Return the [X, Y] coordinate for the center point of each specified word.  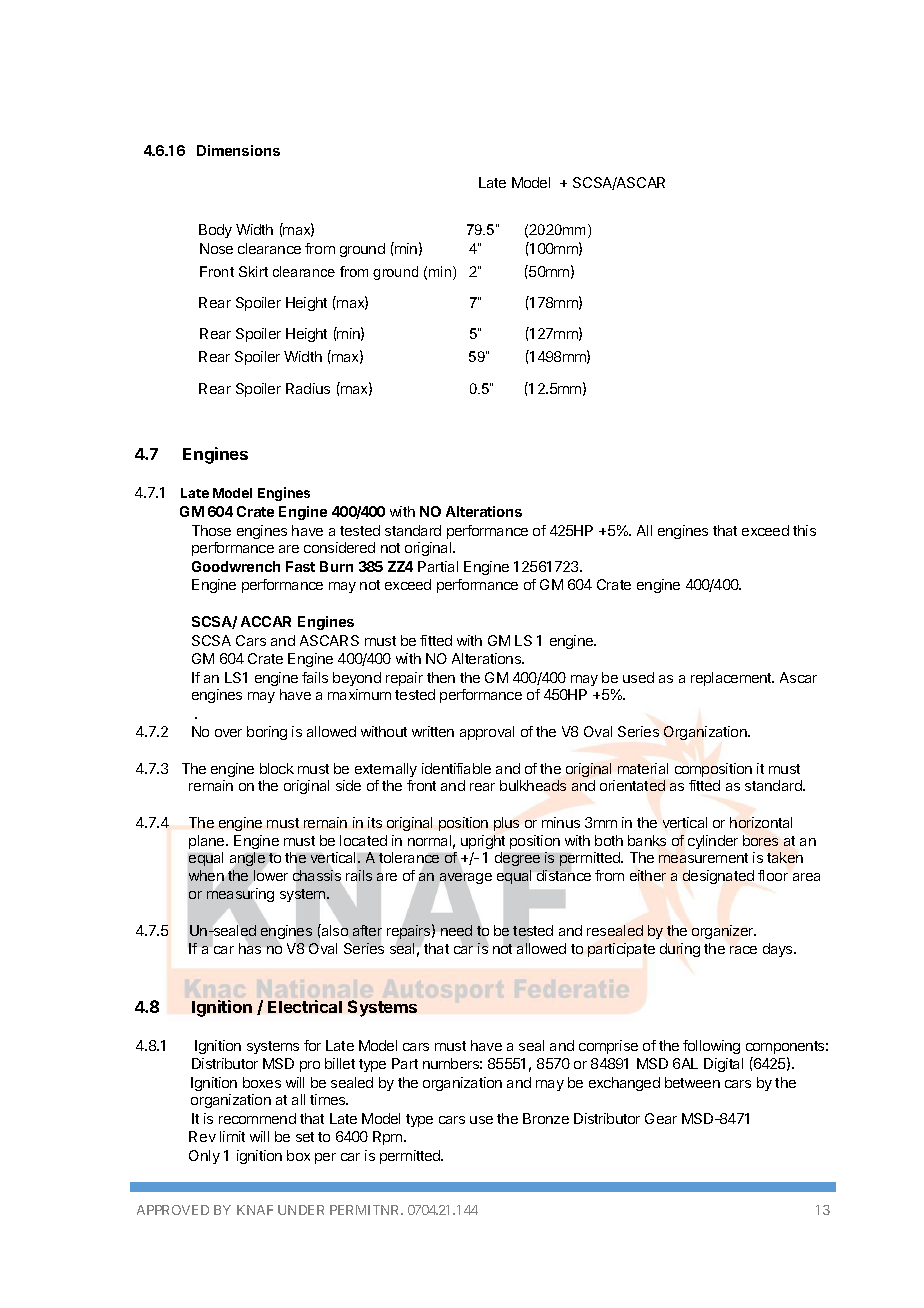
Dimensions [238, 150]
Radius [308, 388]
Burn [336, 566]
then [441, 677]
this [804, 530]
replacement [732, 679]
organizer [724, 932]
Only [204, 1157]
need [456, 930]
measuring [240, 895]
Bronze [546, 1118]
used [638, 677]
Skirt [253, 271]
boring [267, 733]
